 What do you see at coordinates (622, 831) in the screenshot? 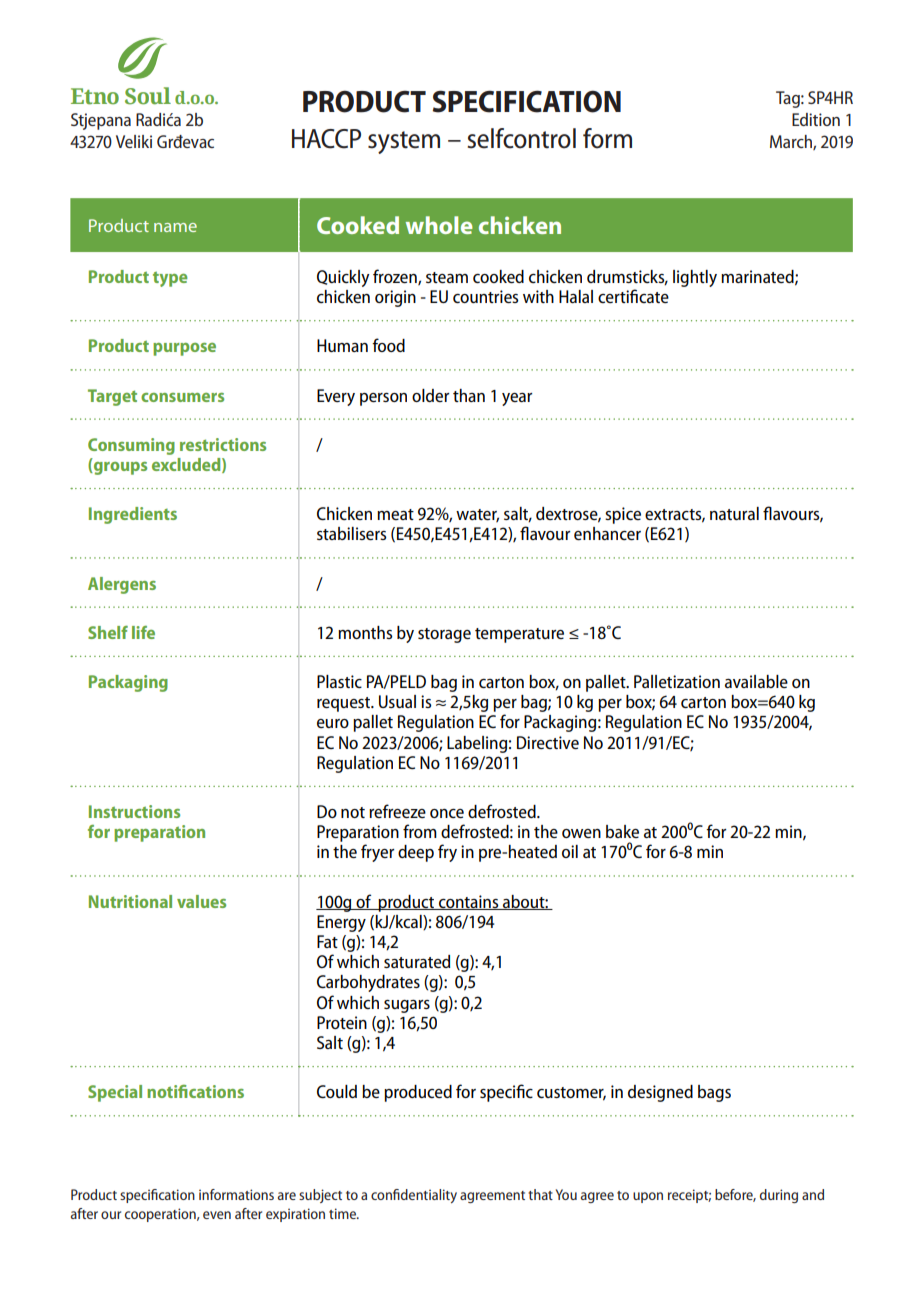
I see `bake` at bounding box center [622, 831].
